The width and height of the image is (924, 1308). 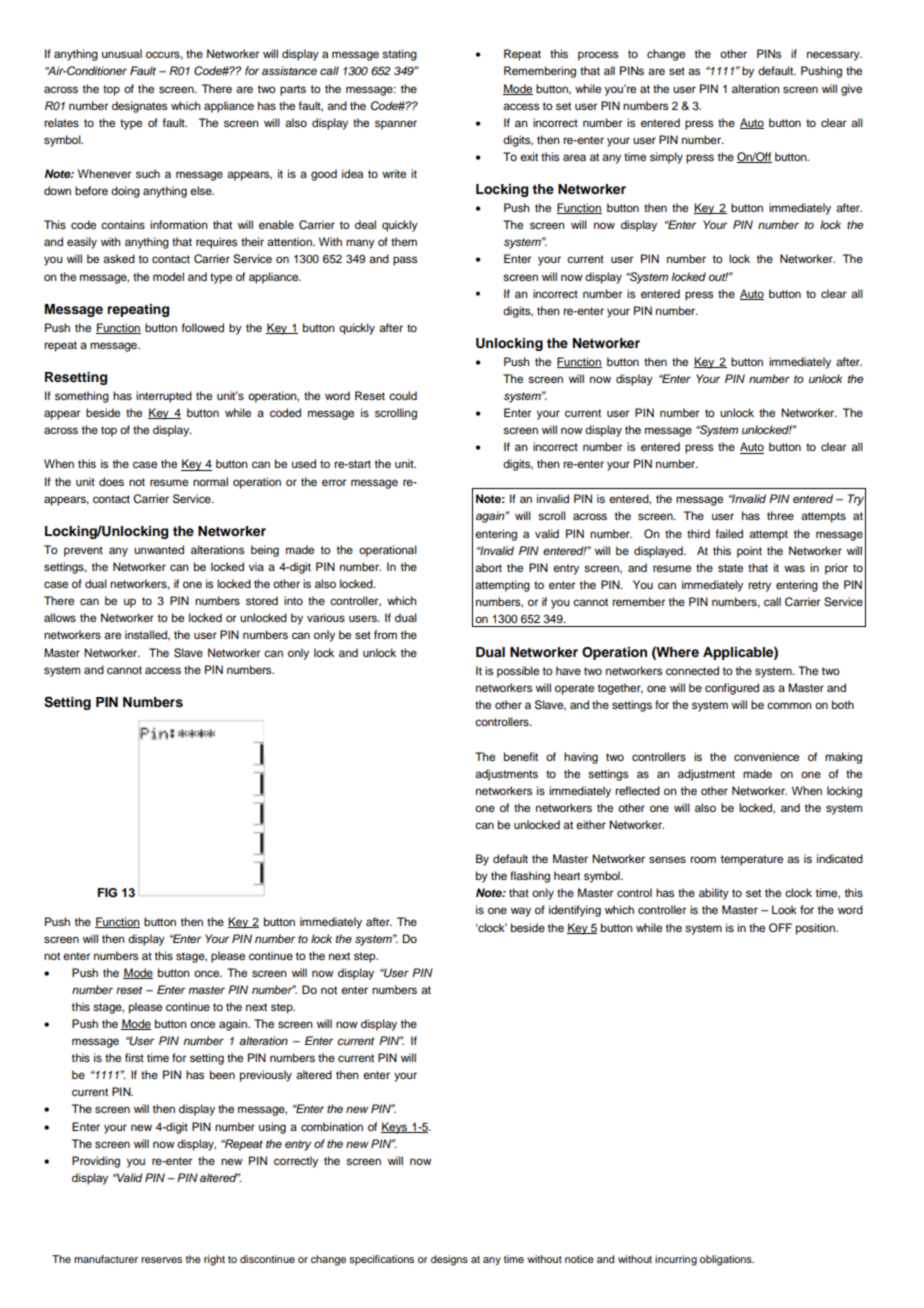 What do you see at coordinates (60, 617) in the image?
I see `allows` at bounding box center [60, 617].
